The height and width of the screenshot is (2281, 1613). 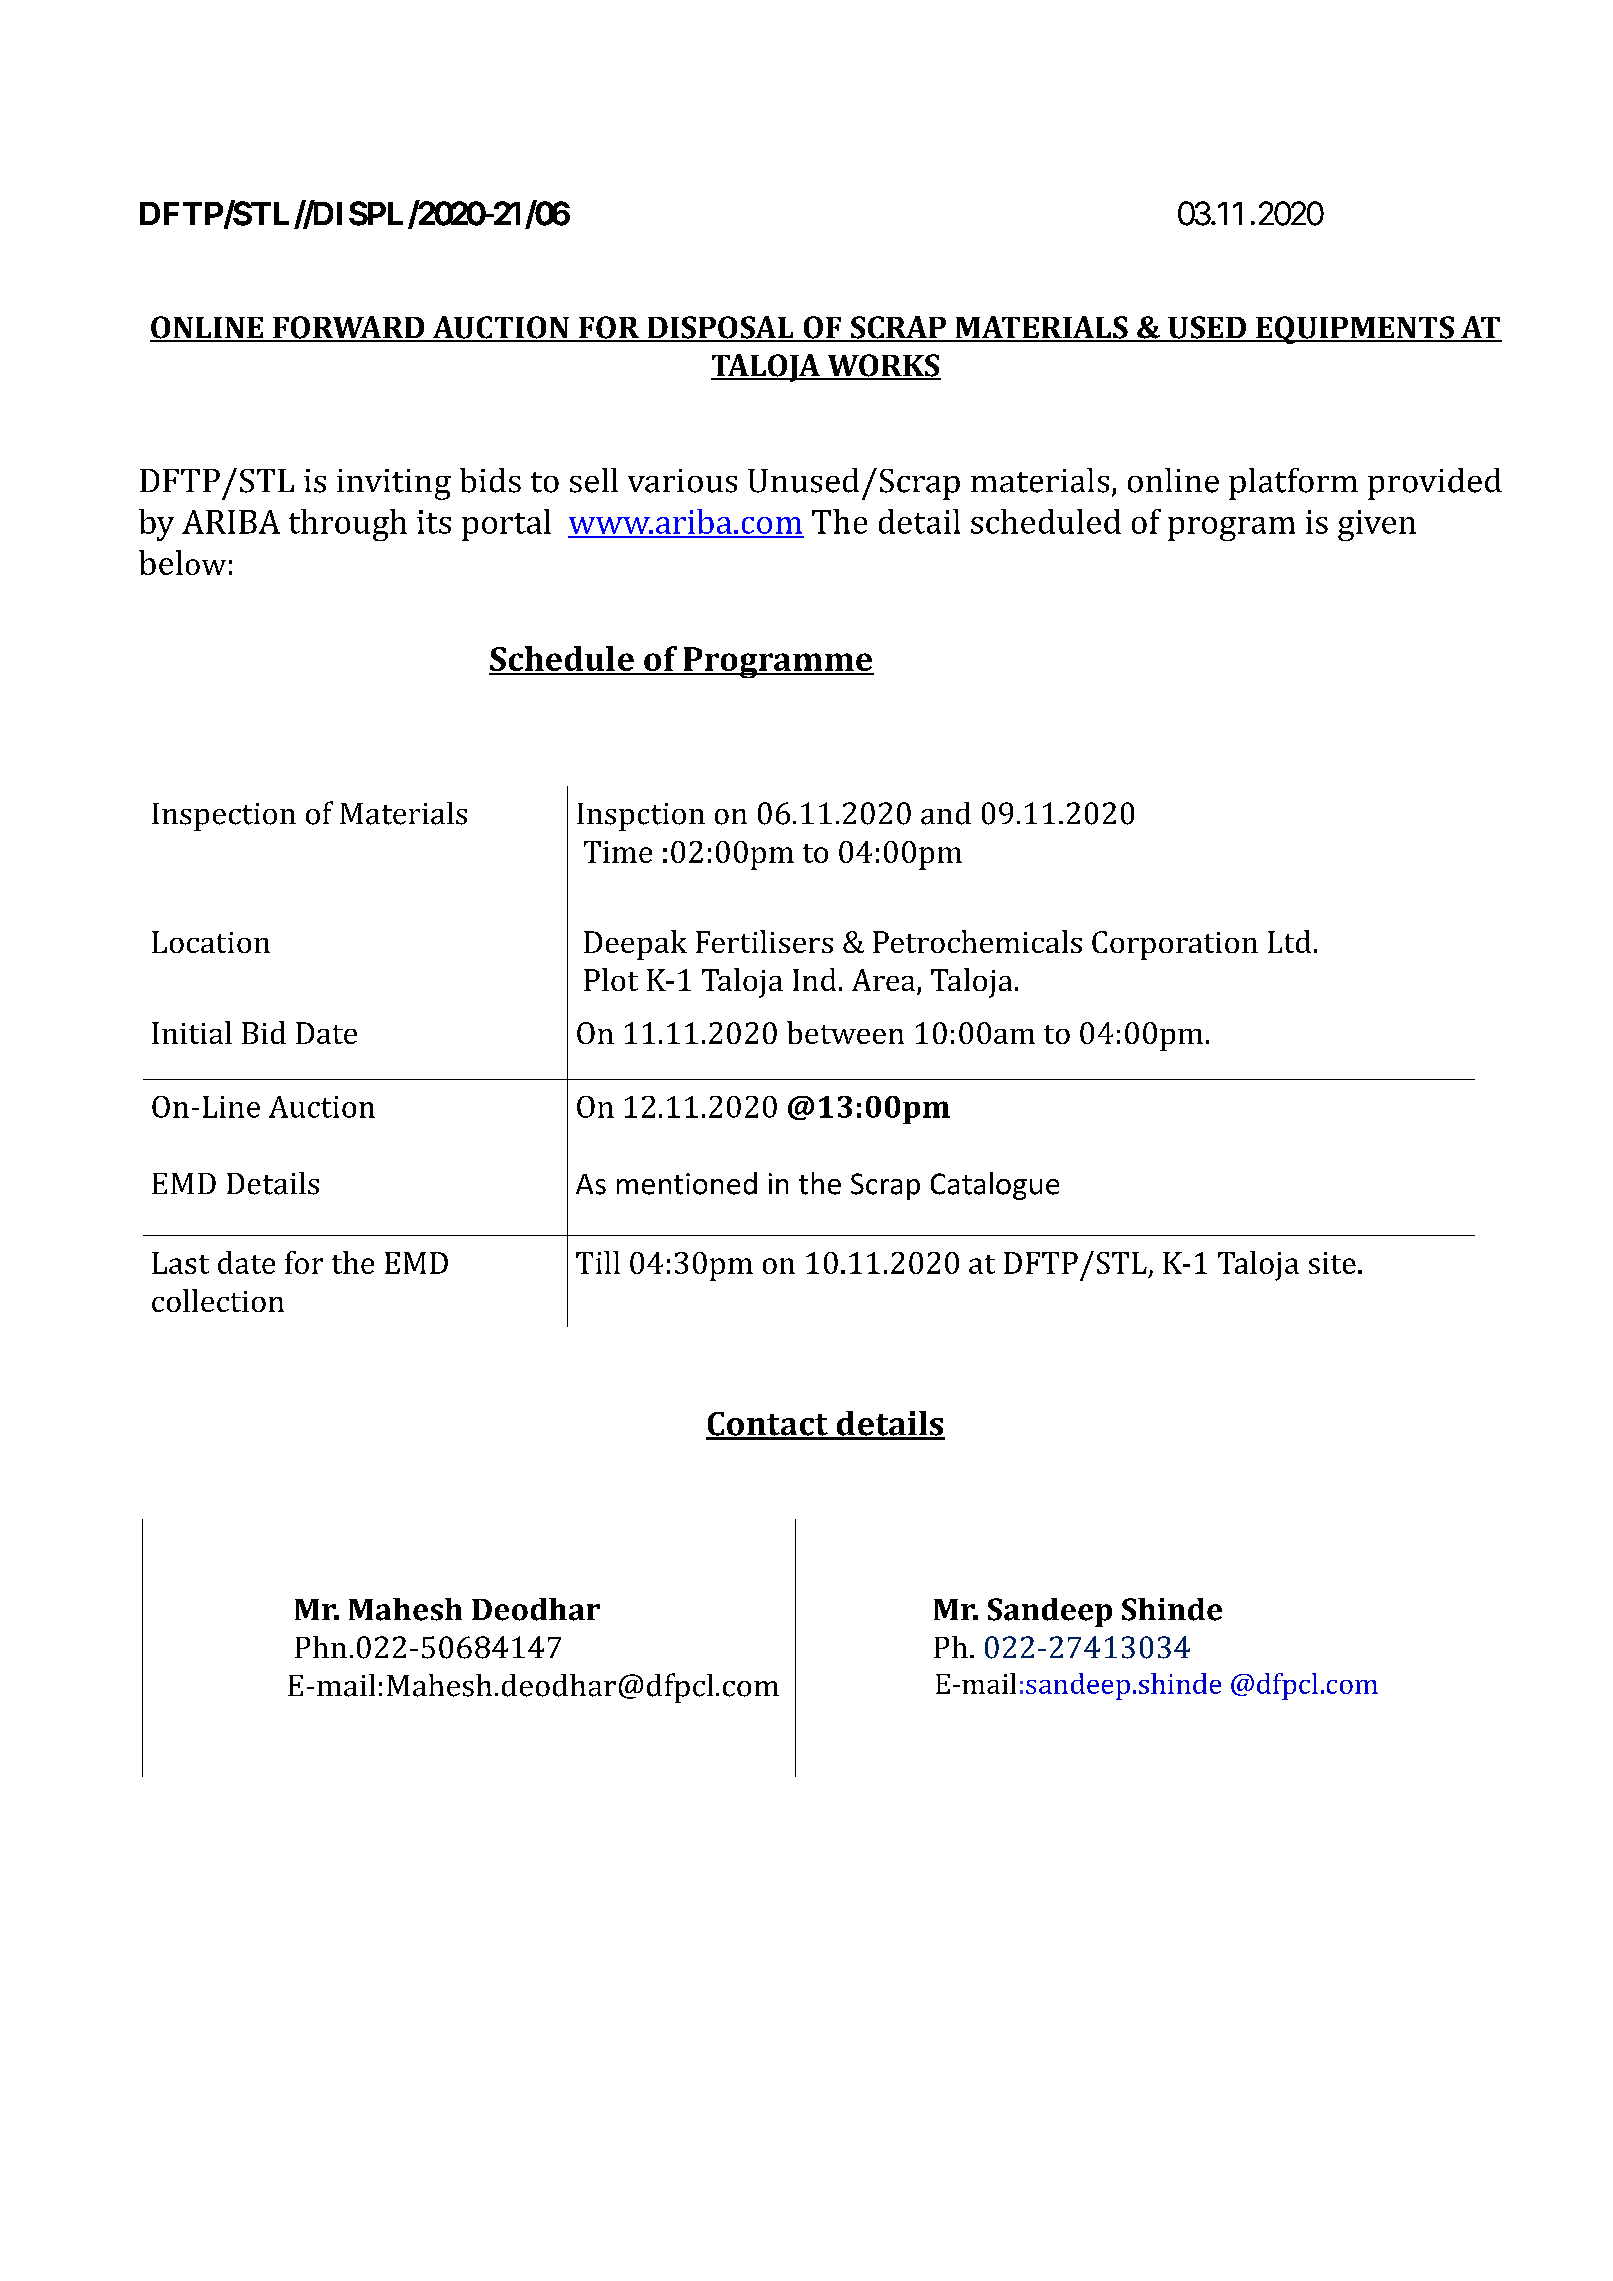 I want to click on through, so click(x=348, y=525).
